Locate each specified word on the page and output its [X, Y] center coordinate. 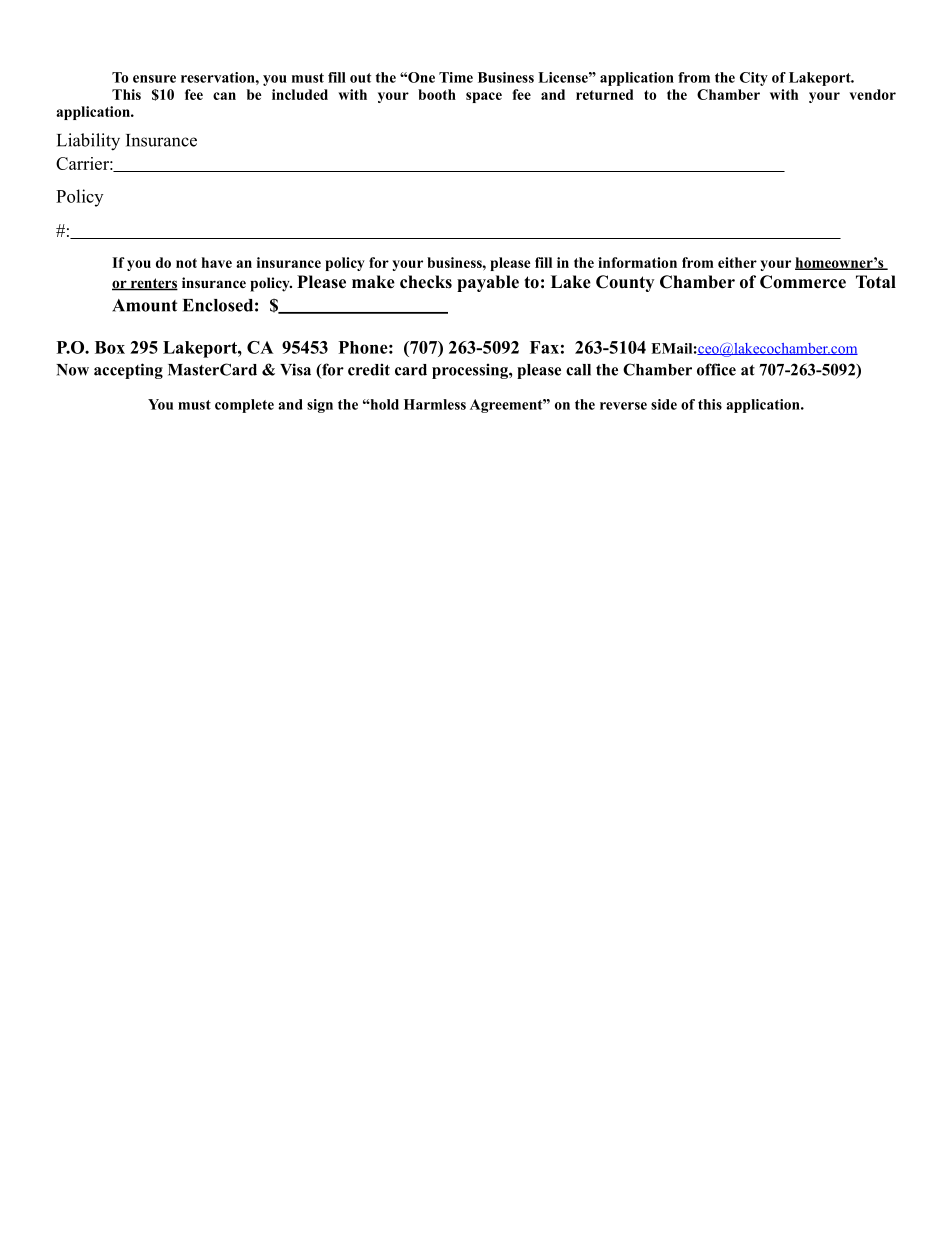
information [637, 262]
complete [244, 406]
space [484, 97]
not [186, 263]
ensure [154, 79]
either [737, 262]
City [754, 79]
